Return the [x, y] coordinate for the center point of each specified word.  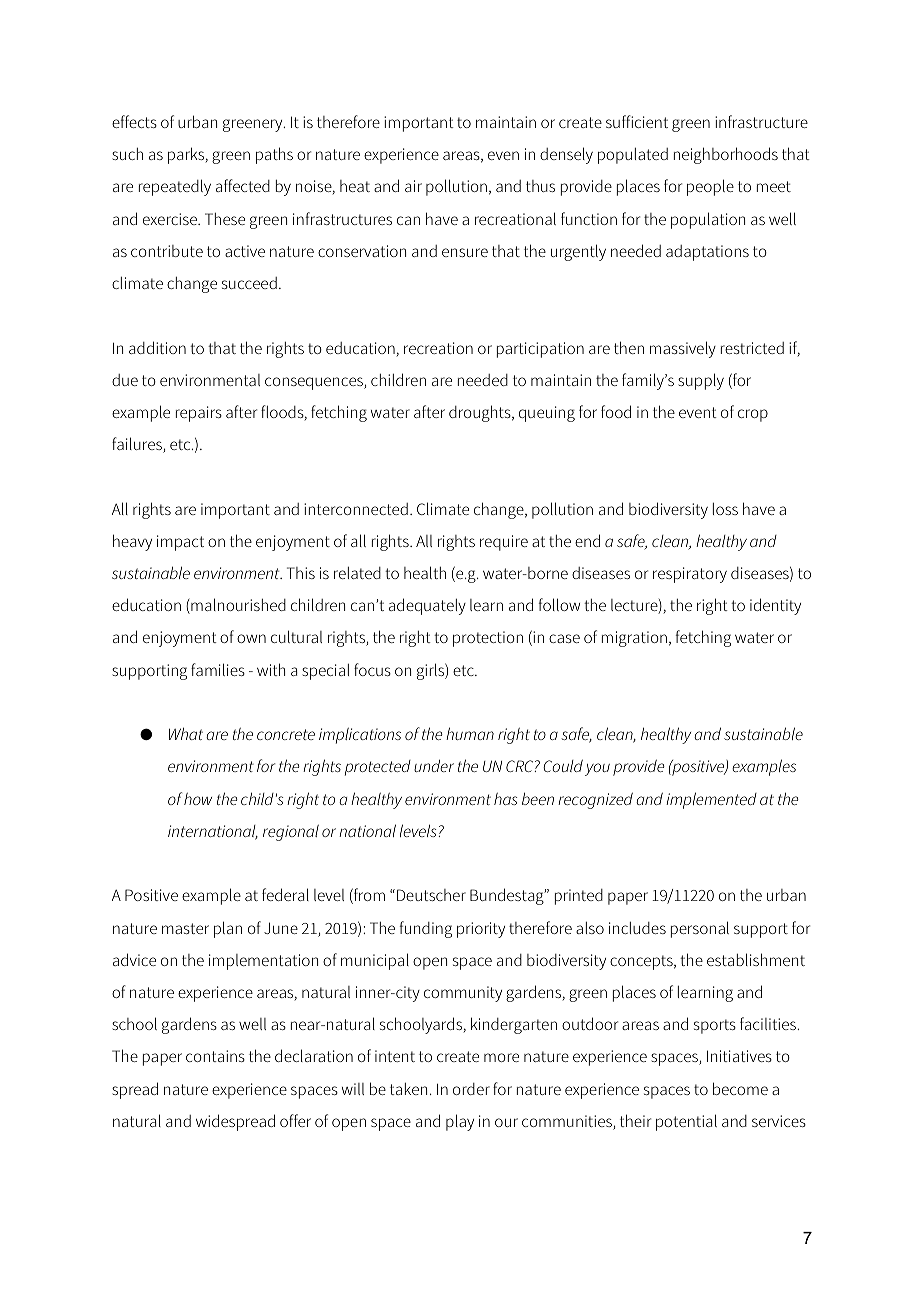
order [471, 1089]
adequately [427, 606]
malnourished [237, 606]
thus [540, 186]
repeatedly [175, 187]
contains [215, 1056]
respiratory [690, 575]
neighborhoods [726, 155]
